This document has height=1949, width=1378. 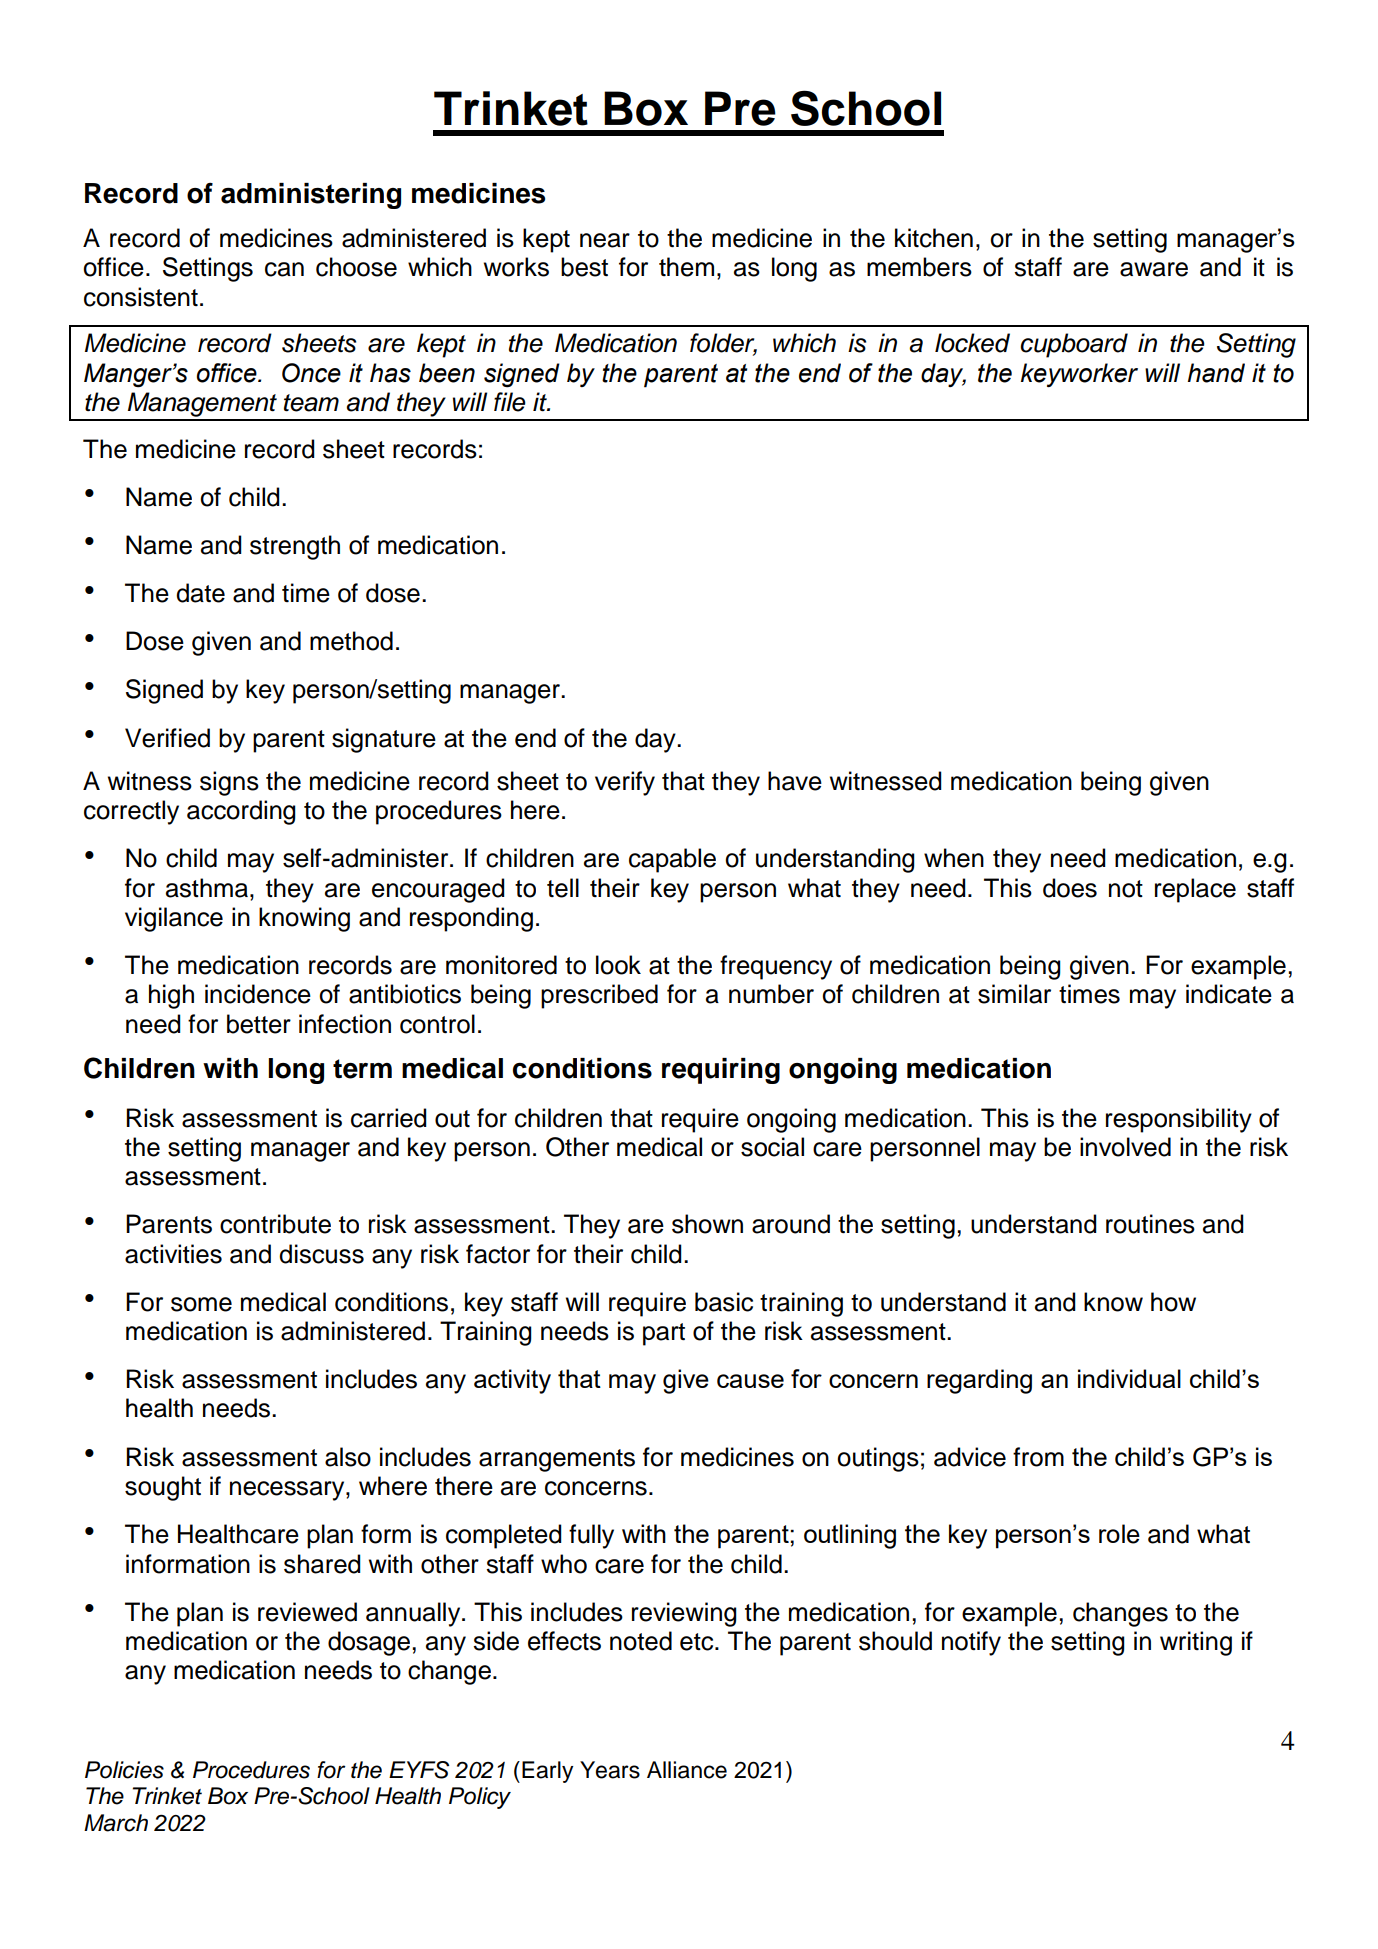 What do you see at coordinates (124, 1770) in the document?
I see `Policies` at bounding box center [124, 1770].
